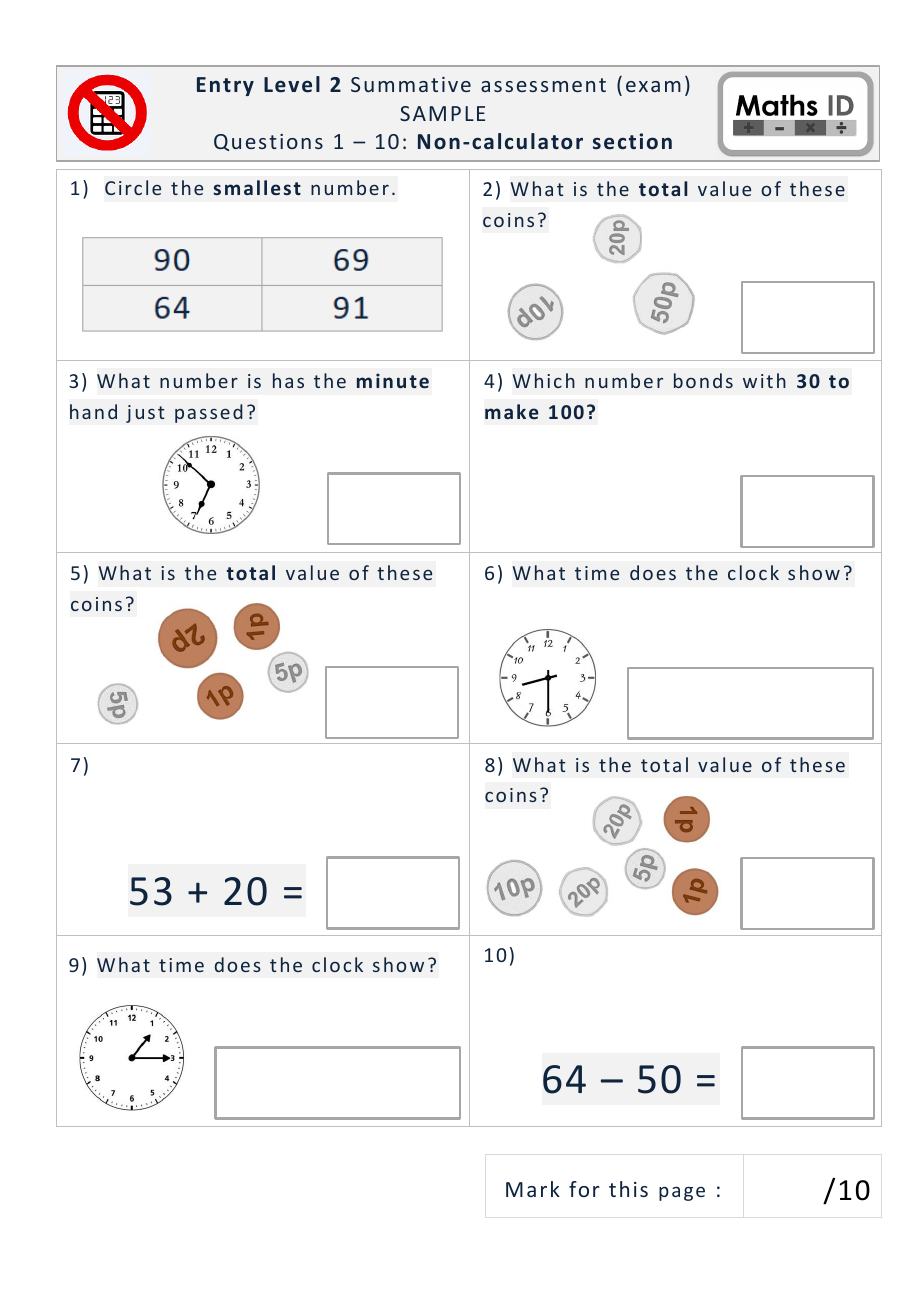  What do you see at coordinates (533, 1189) in the page?
I see `Mark` at bounding box center [533, 1189].
